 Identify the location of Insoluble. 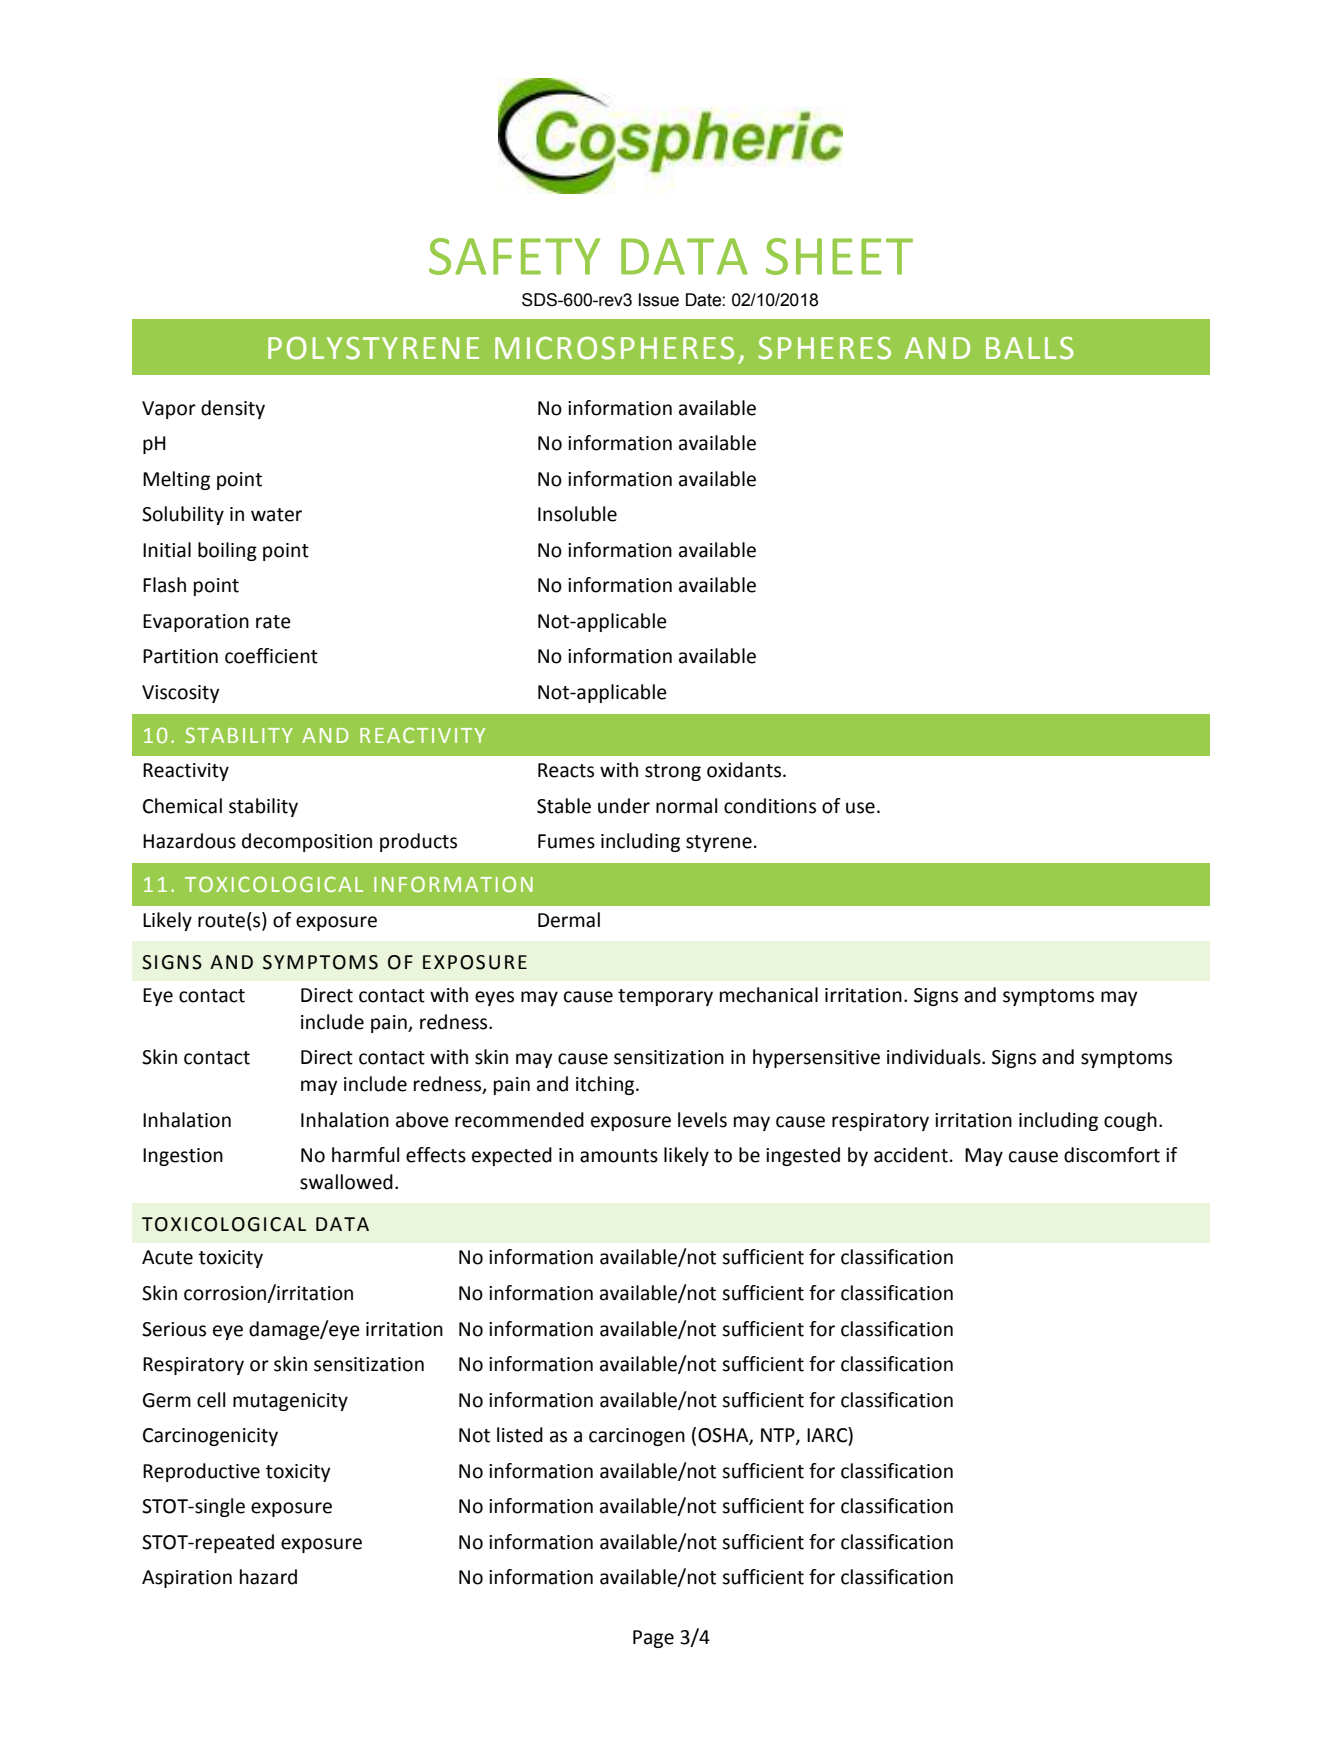
(577, 514).
